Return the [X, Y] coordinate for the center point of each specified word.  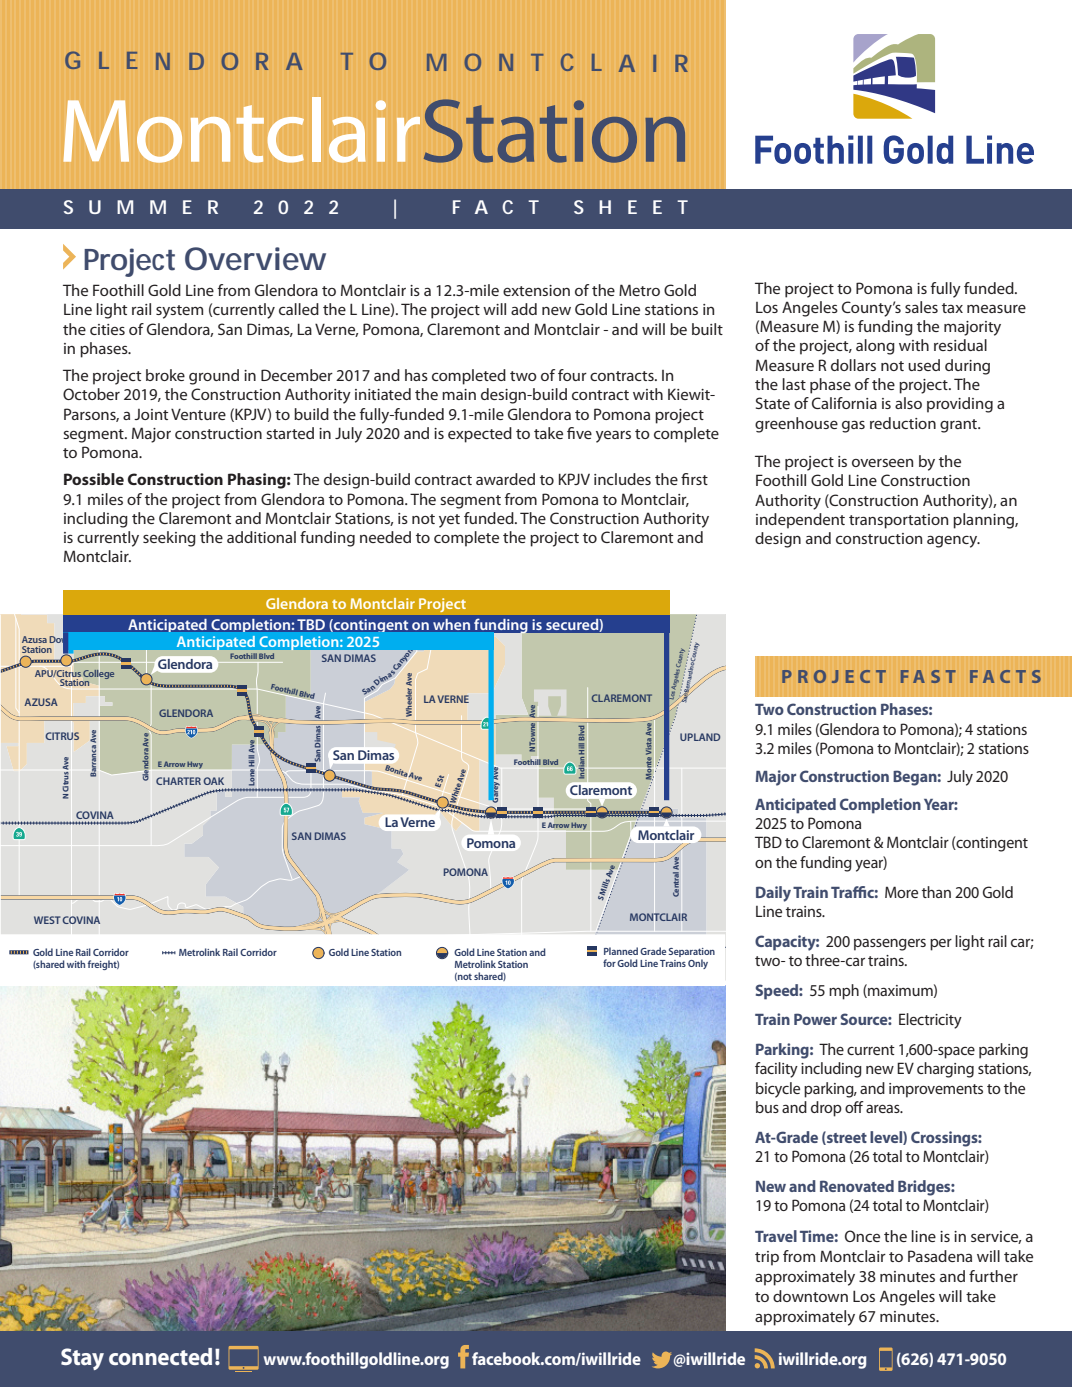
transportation [898, 521]
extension [536, 290]
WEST [47, 920]
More [901, 892]
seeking [169, 539]
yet [449, 521]
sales [921, 307]
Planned [621, 951]
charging [945, 1070]
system [179, 312]
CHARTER [178, 781]
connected [160, 1356]
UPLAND [700, 737]
